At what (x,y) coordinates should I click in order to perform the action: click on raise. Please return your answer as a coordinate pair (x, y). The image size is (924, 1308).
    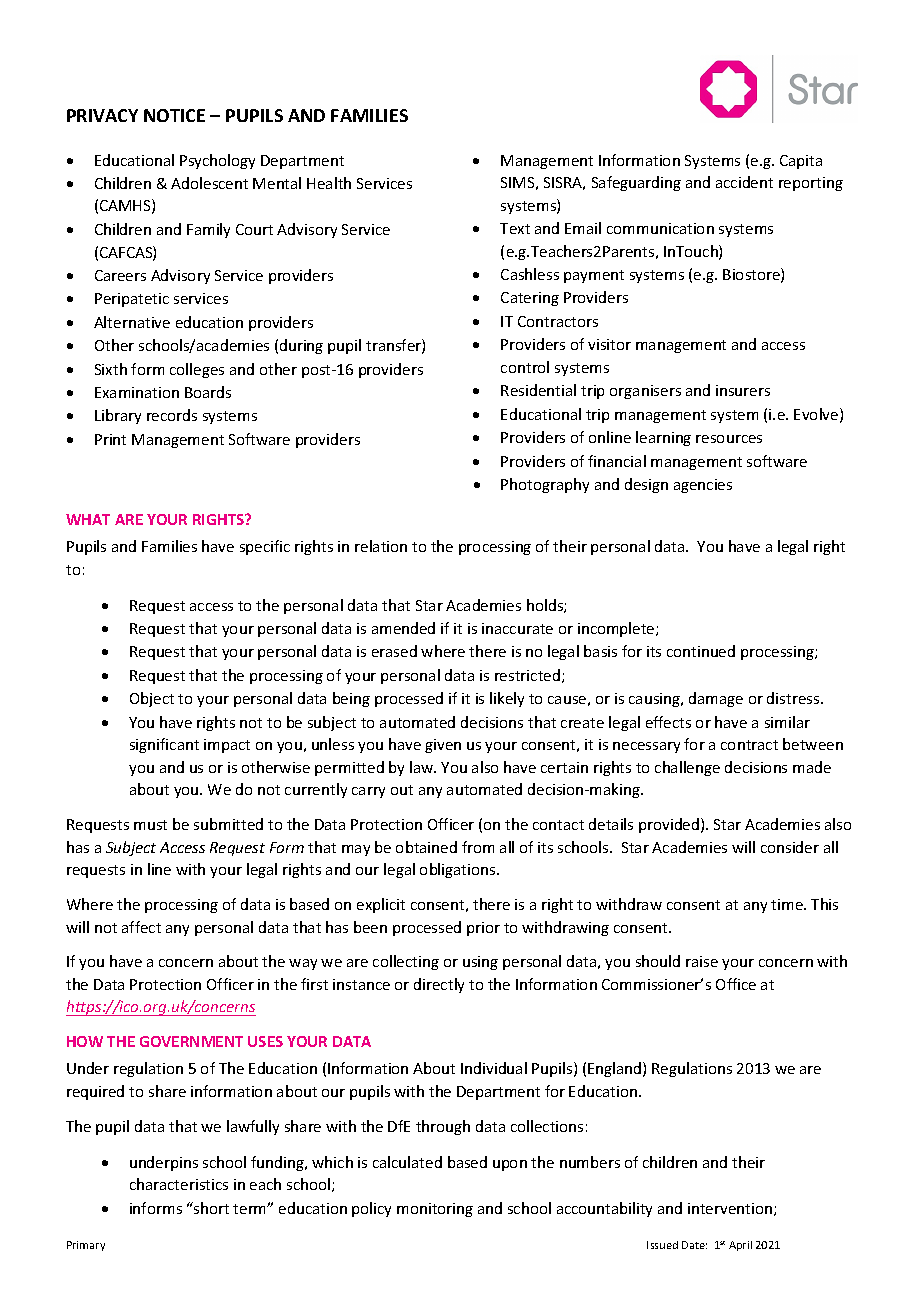
    Looking at the image, I should click on (702, 961).
